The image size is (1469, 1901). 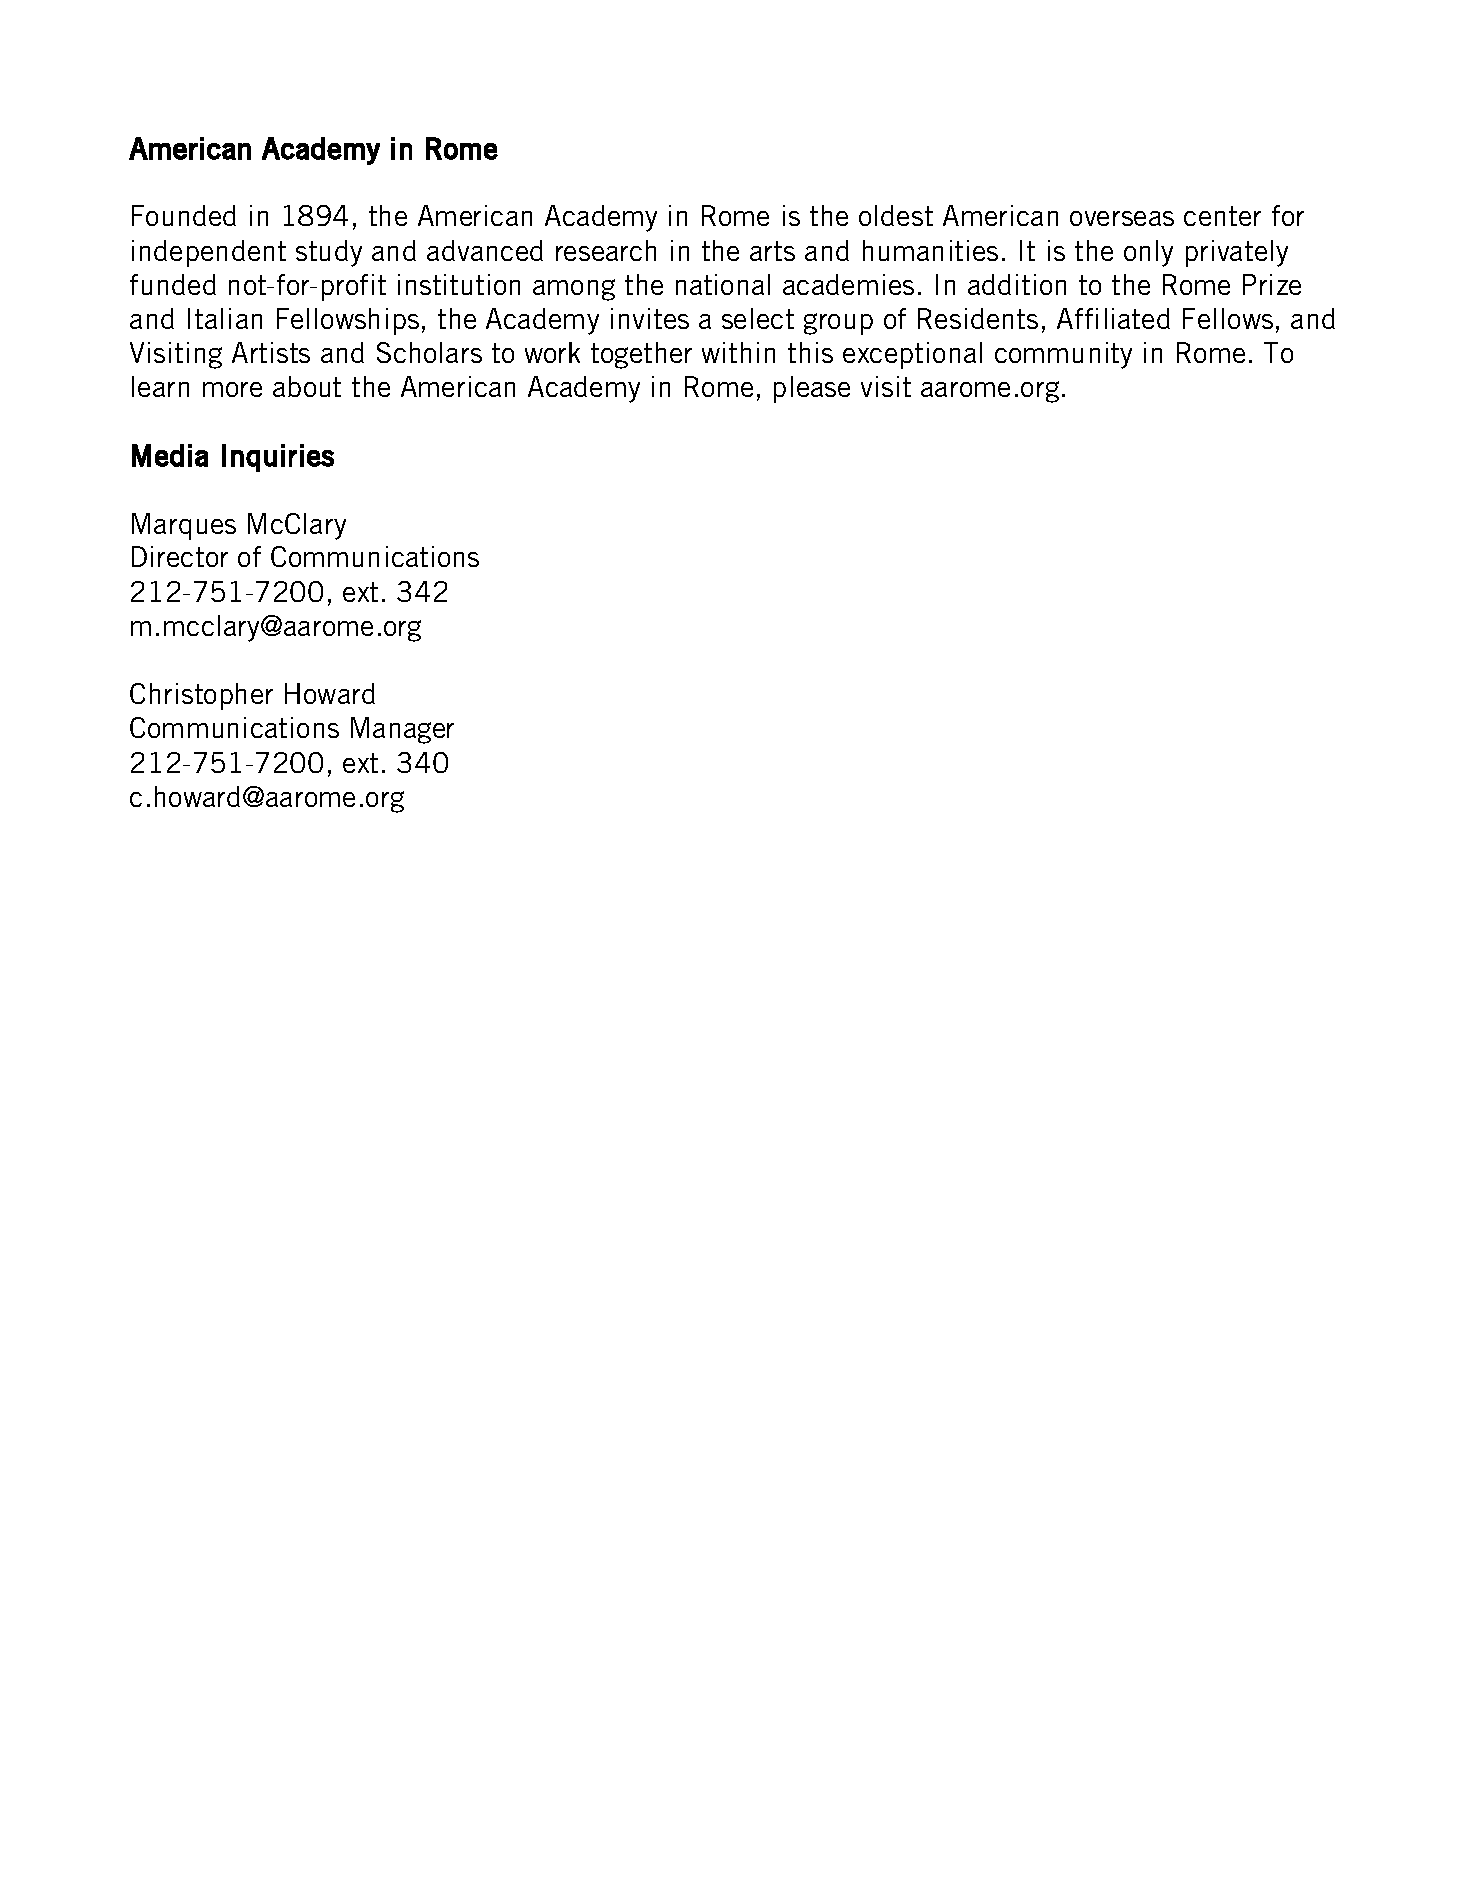 I want to click on Christopher, so click(x=201, y=696).
